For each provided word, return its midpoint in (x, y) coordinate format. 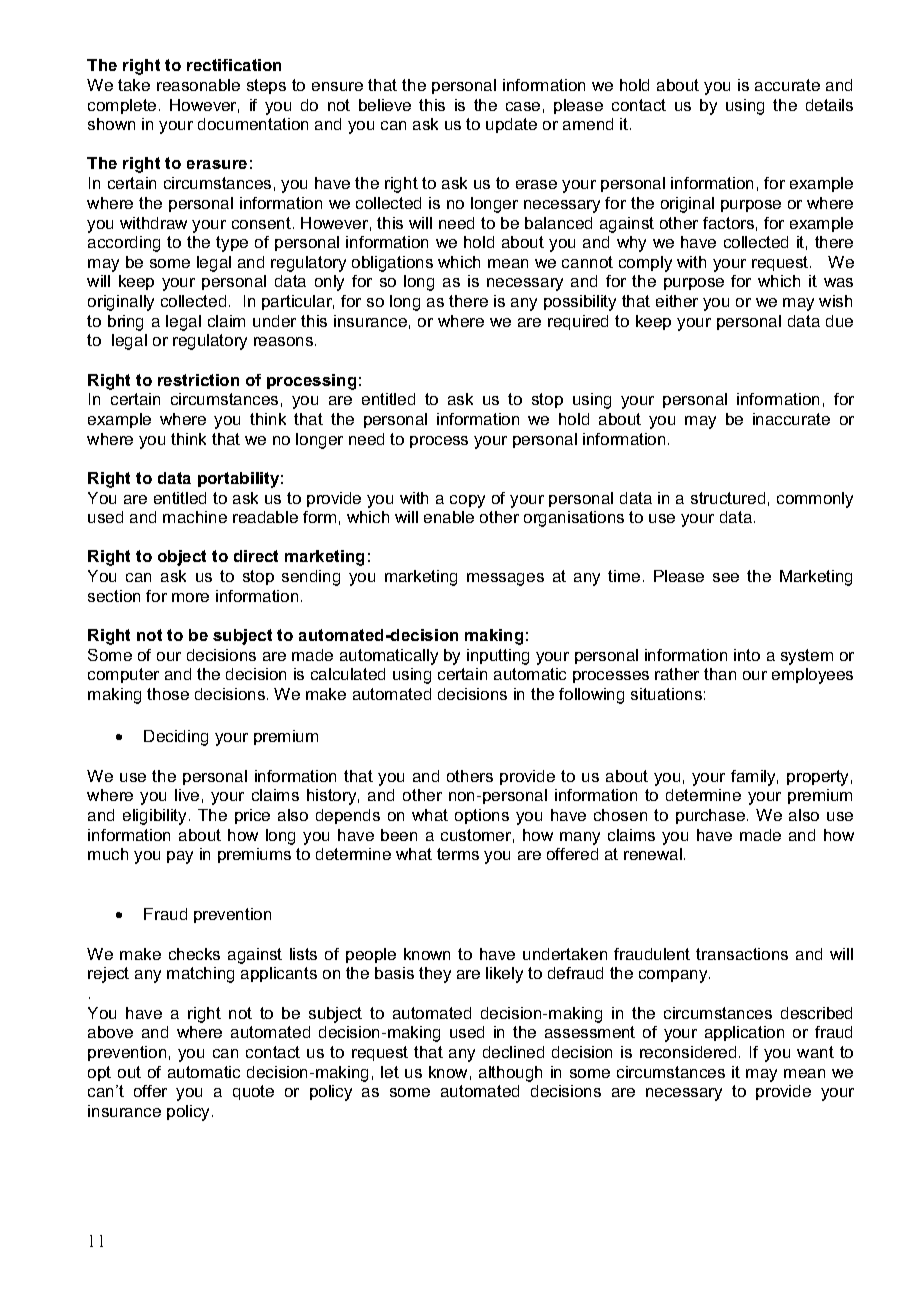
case (523, 106)
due (839, 321)
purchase (712, 816)
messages (505, 579)
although (510, 1074)
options (482, 816)
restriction (198, 380)
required (578, 322)
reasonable (198, 85)
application (744, 1033)
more (190, 597)
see (726, 577)
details (829, 105)
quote (253, 1092)
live (187, 795)
